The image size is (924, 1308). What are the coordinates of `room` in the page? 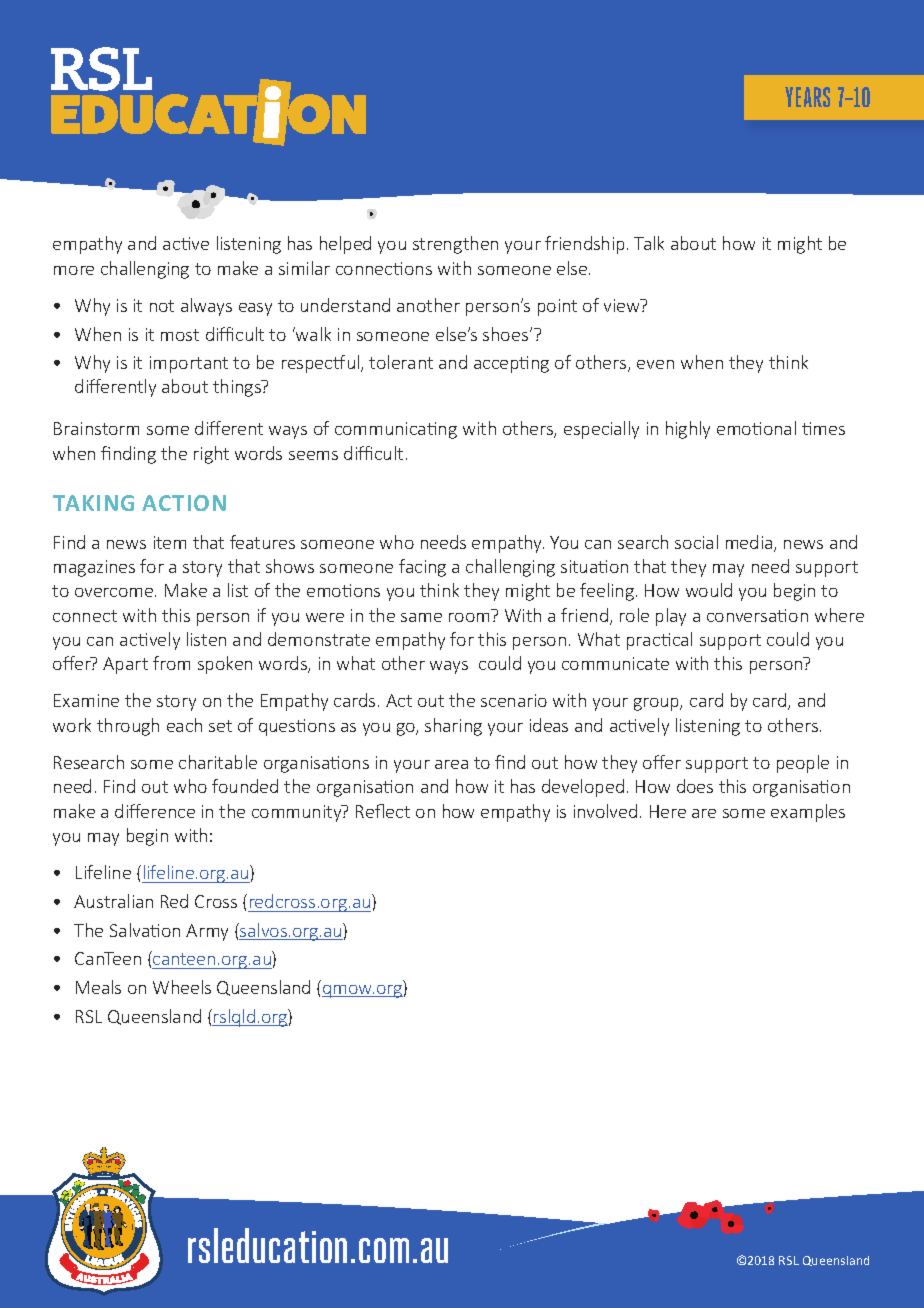 It's located at (469, 617).
